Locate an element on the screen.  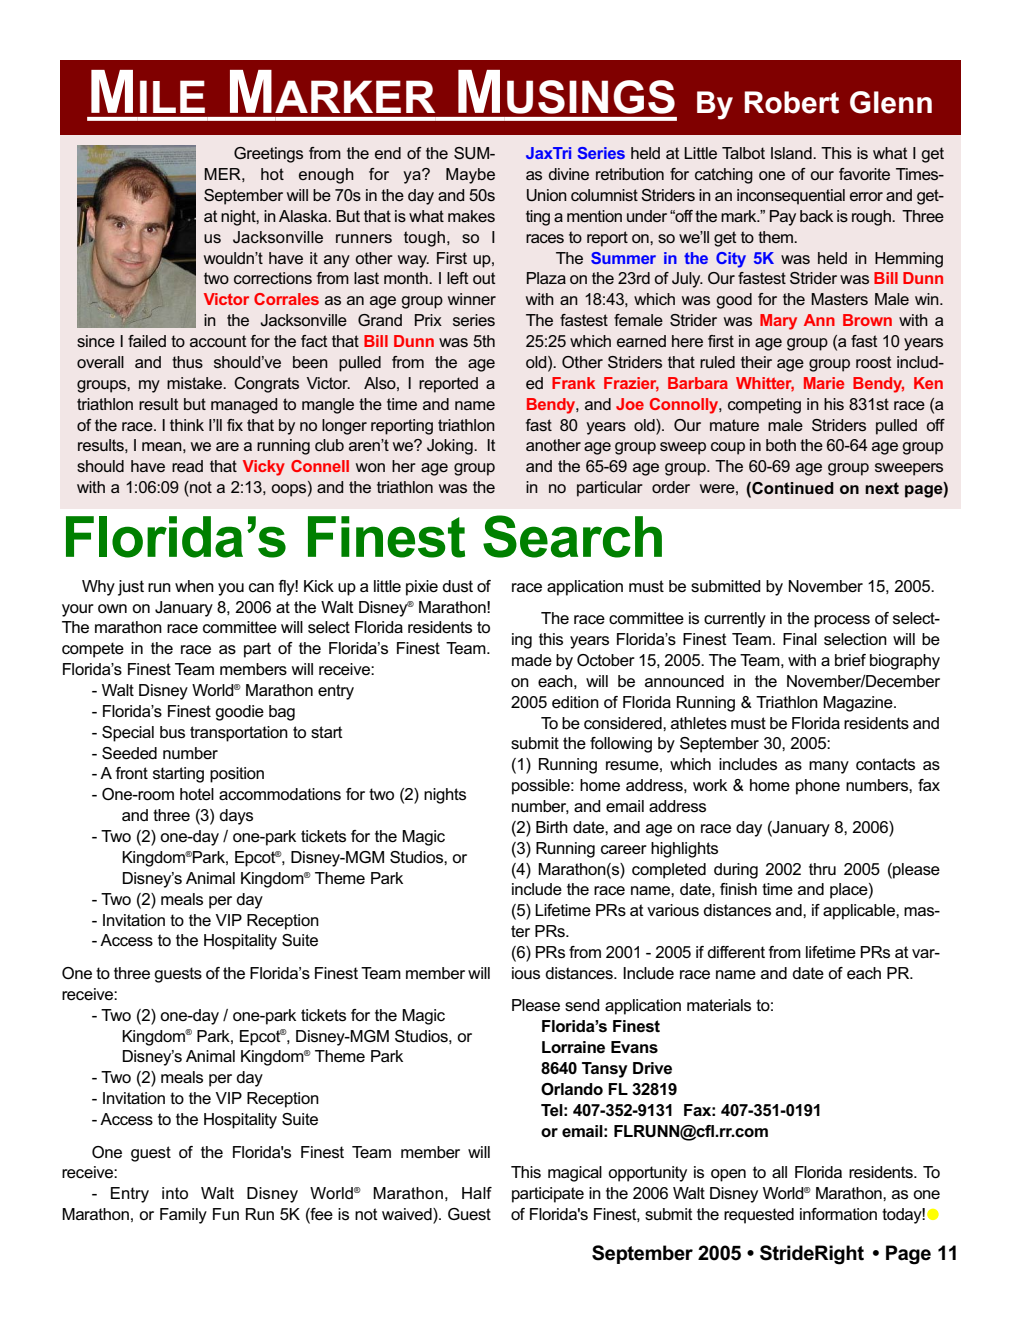
Island is located at coordinates (792, 153).
